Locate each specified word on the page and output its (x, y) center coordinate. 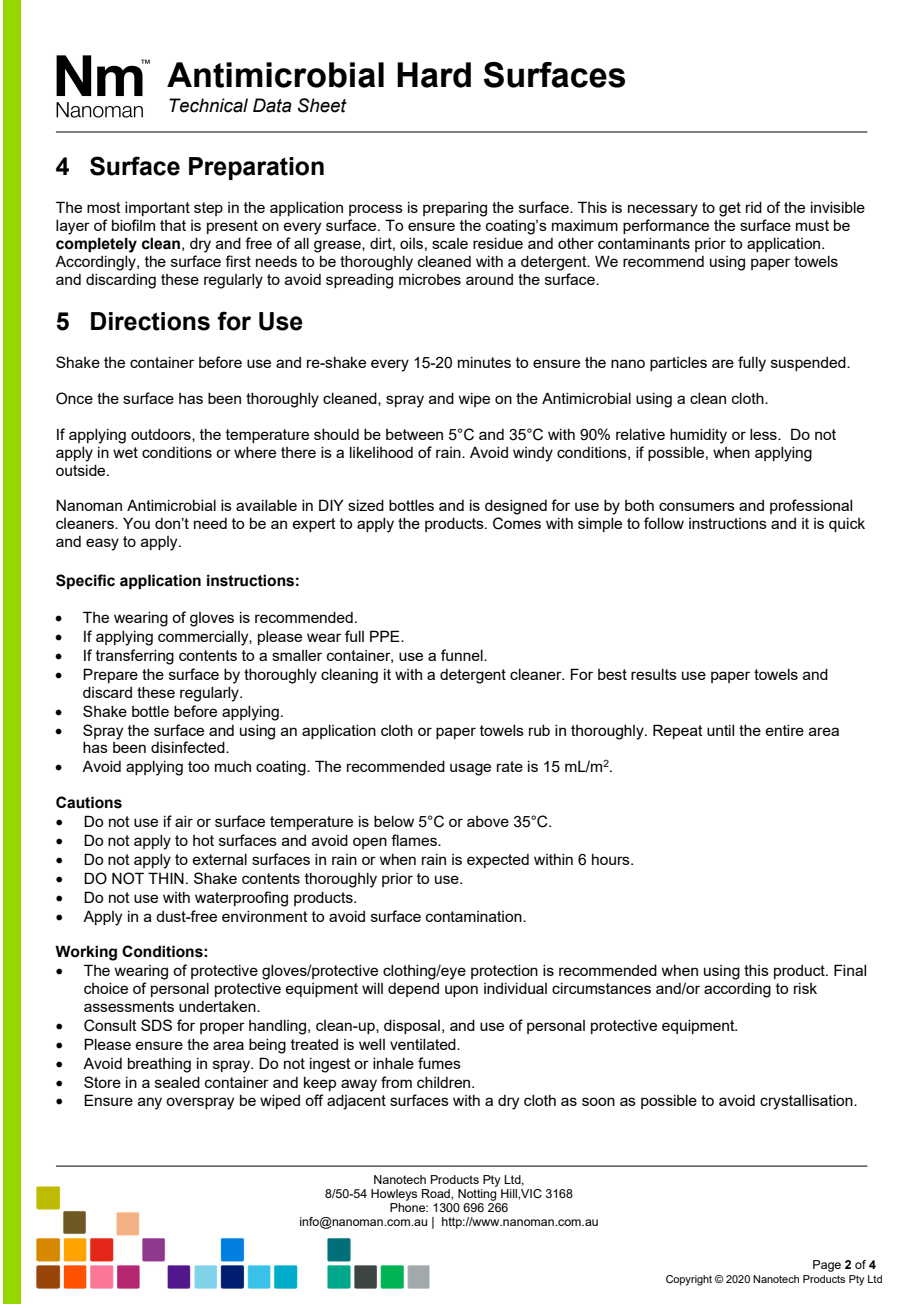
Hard (434, 75)
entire (784, 730)
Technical (208, 105)
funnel (463, 655)
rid (754, 207)
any (150, 1103)
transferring (135, 657)
